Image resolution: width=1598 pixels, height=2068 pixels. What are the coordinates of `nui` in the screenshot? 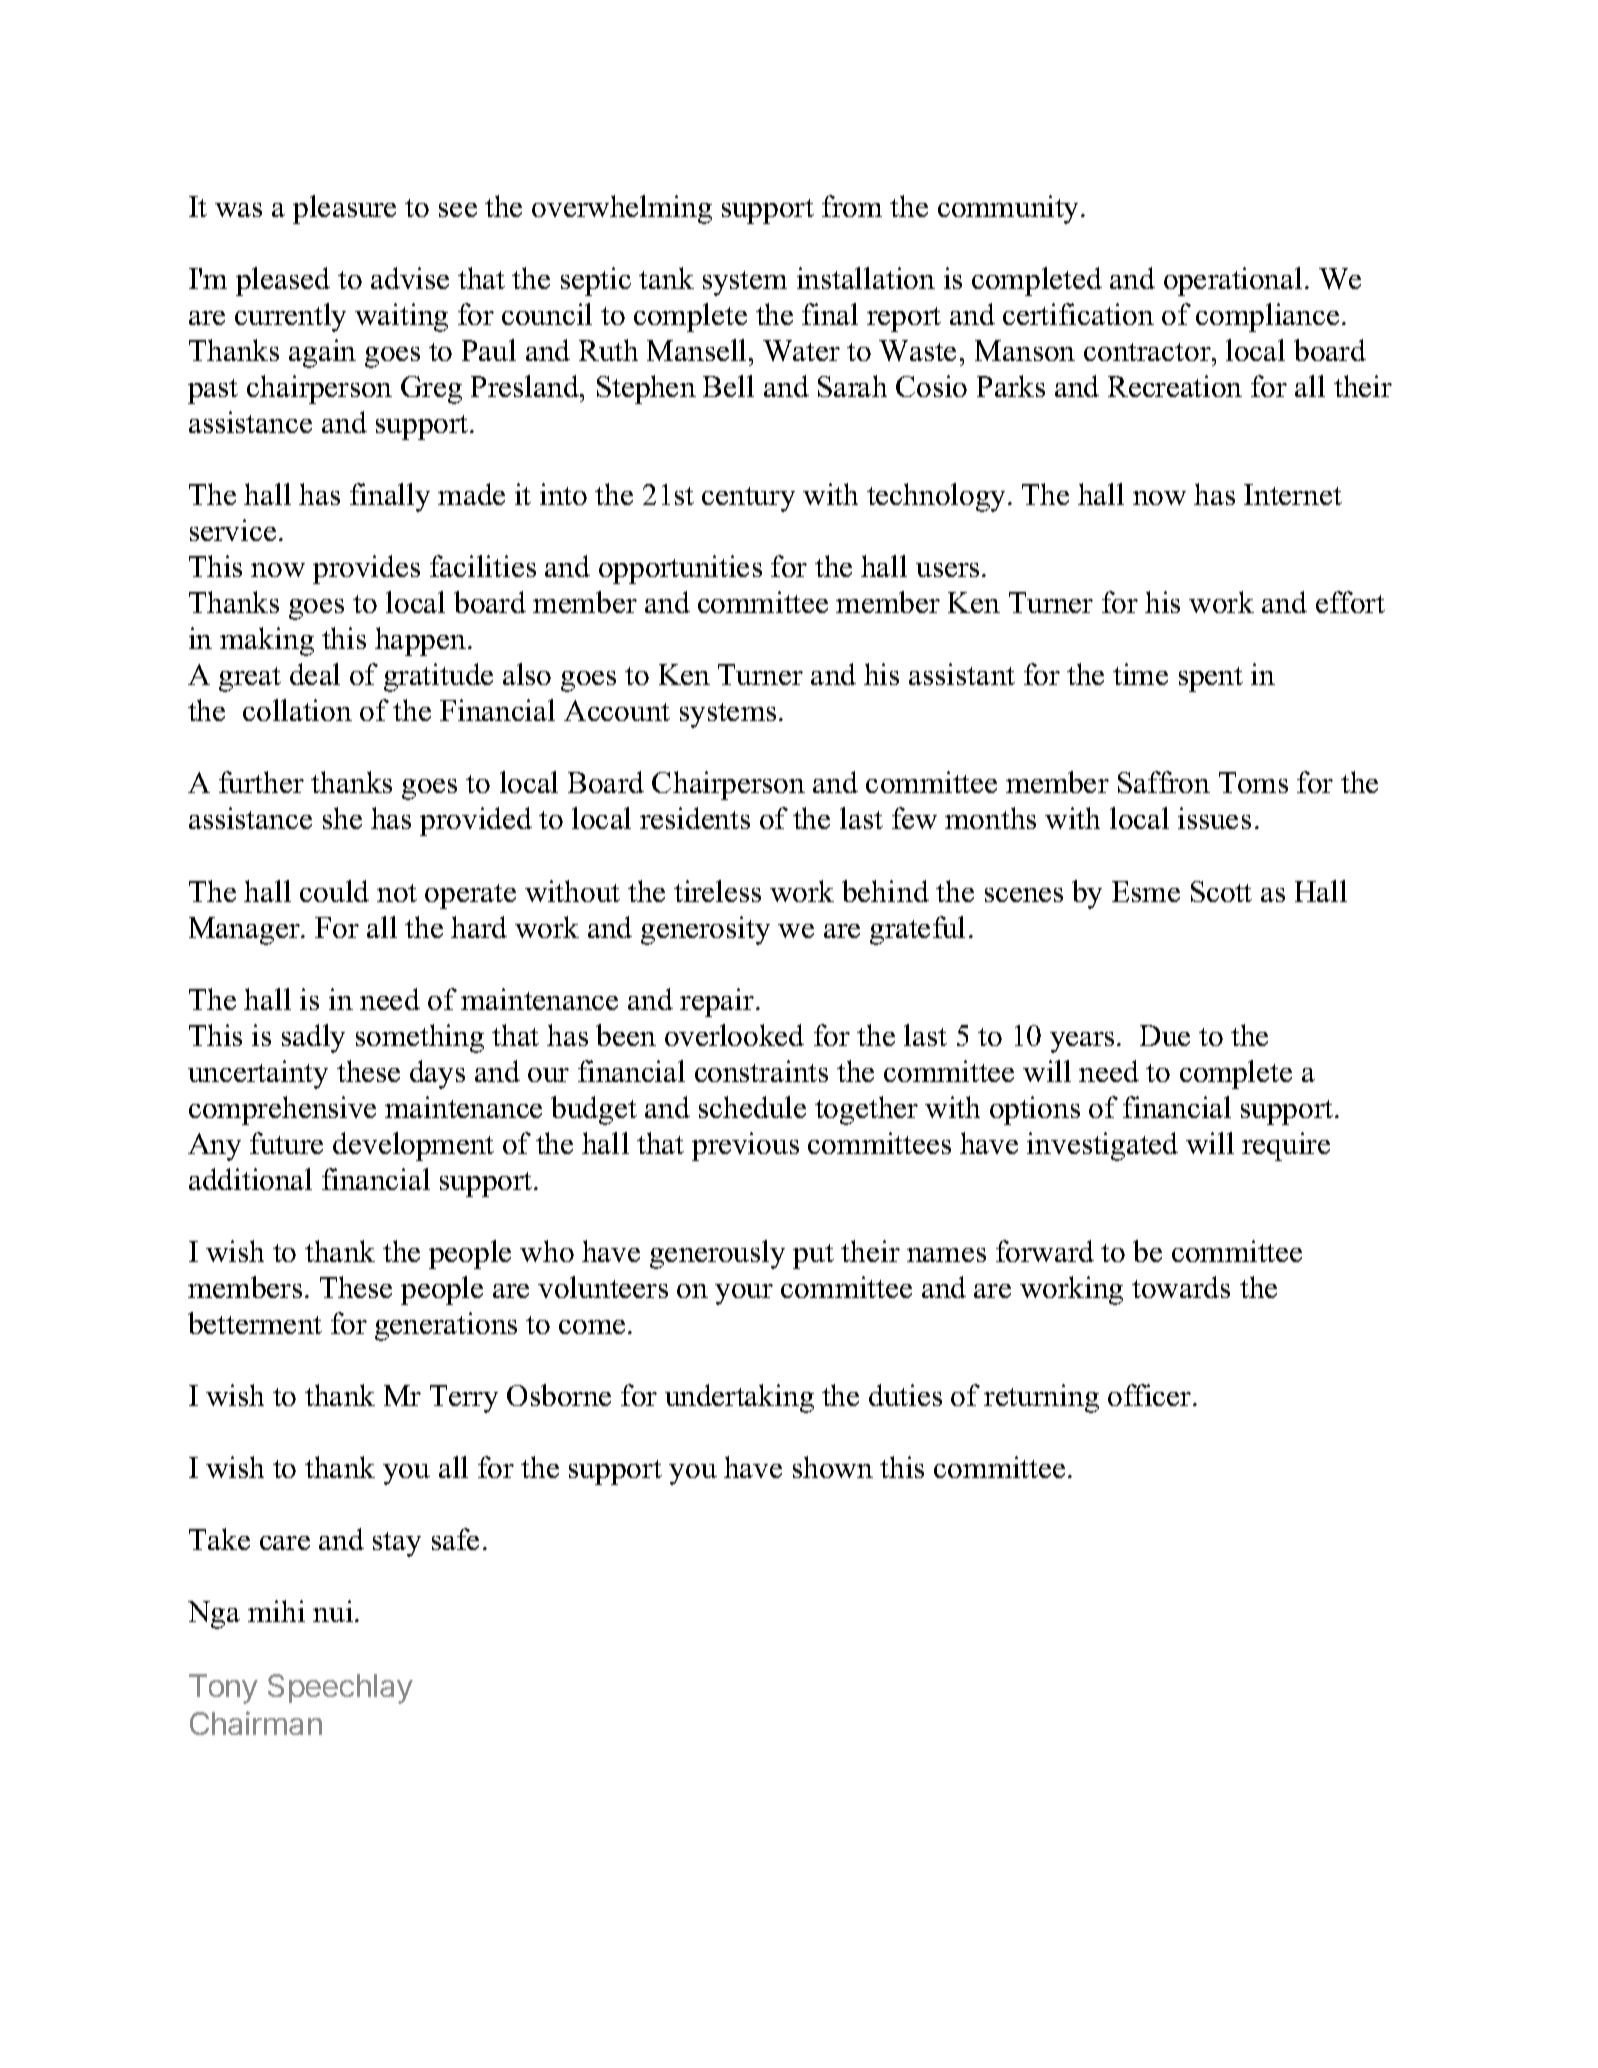 It's located at (334, 1611).
